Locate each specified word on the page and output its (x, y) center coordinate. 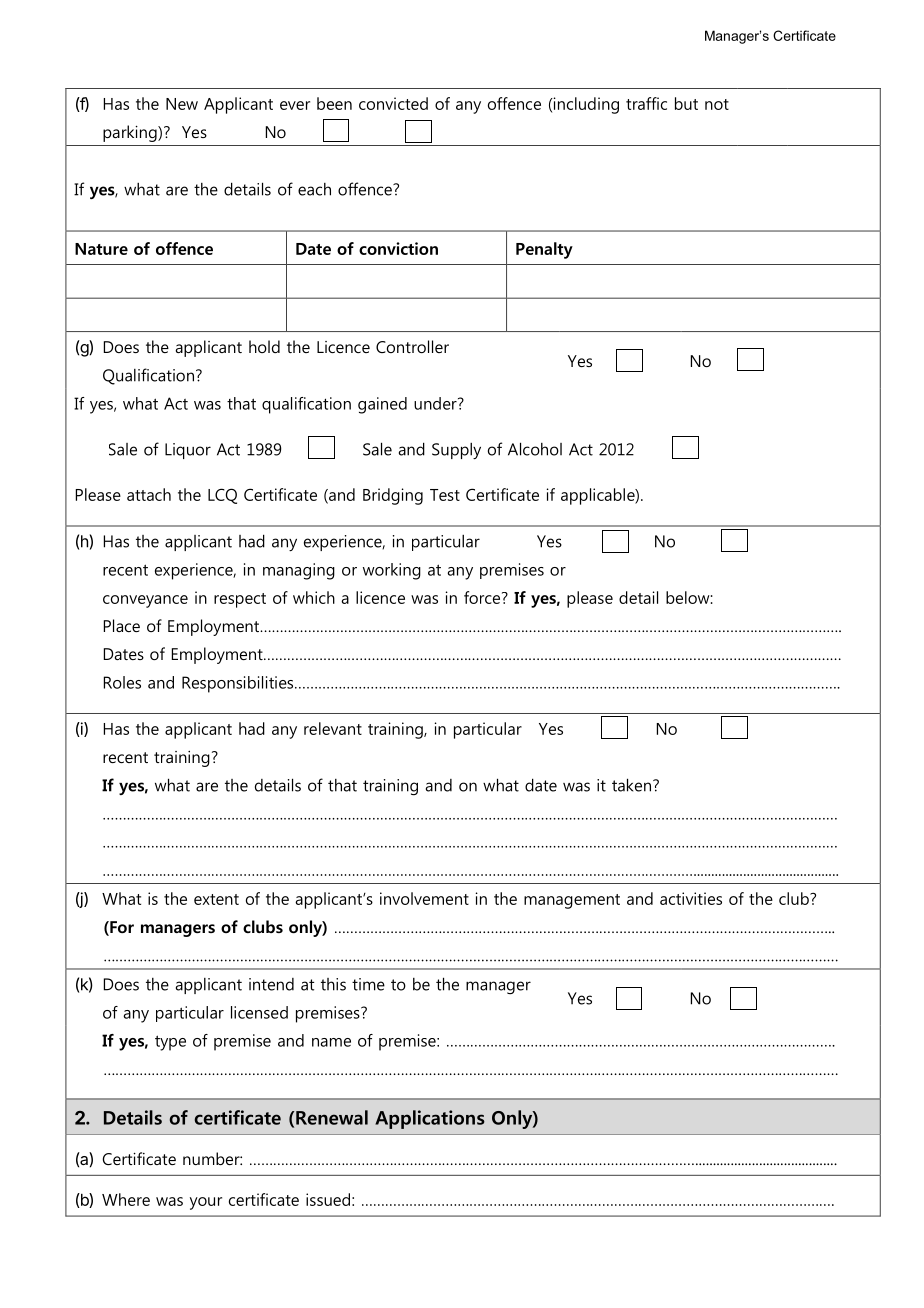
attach (149, 494)
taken (633, 785)
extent (216, 899)
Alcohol (535, 449)
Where (126, 1199)
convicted (393, 103)
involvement (424, 898)
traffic (646, 103)
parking (131, 133)
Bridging (393, 496)
